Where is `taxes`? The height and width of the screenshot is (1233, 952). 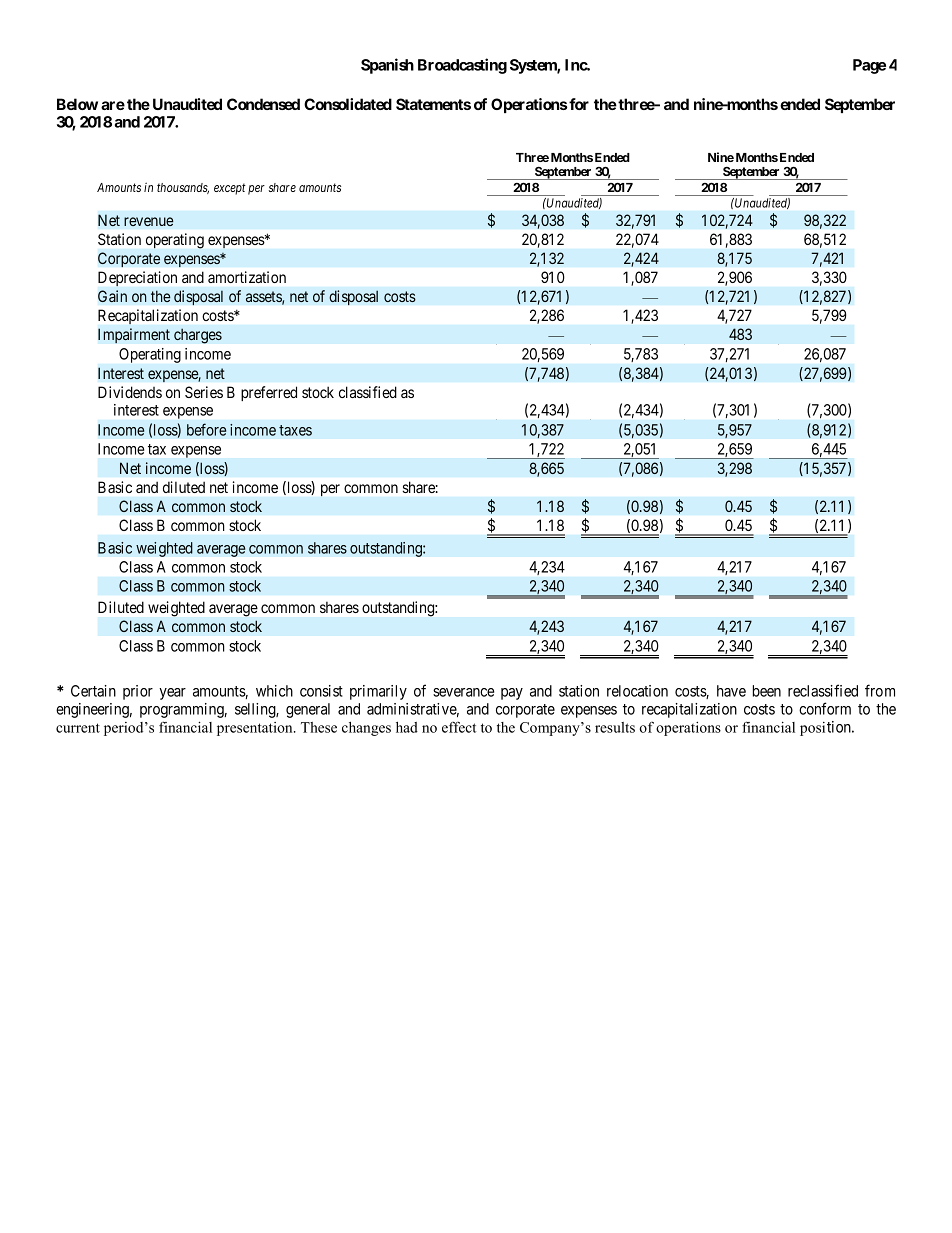 taxes is located at coordinates (295, 430).
